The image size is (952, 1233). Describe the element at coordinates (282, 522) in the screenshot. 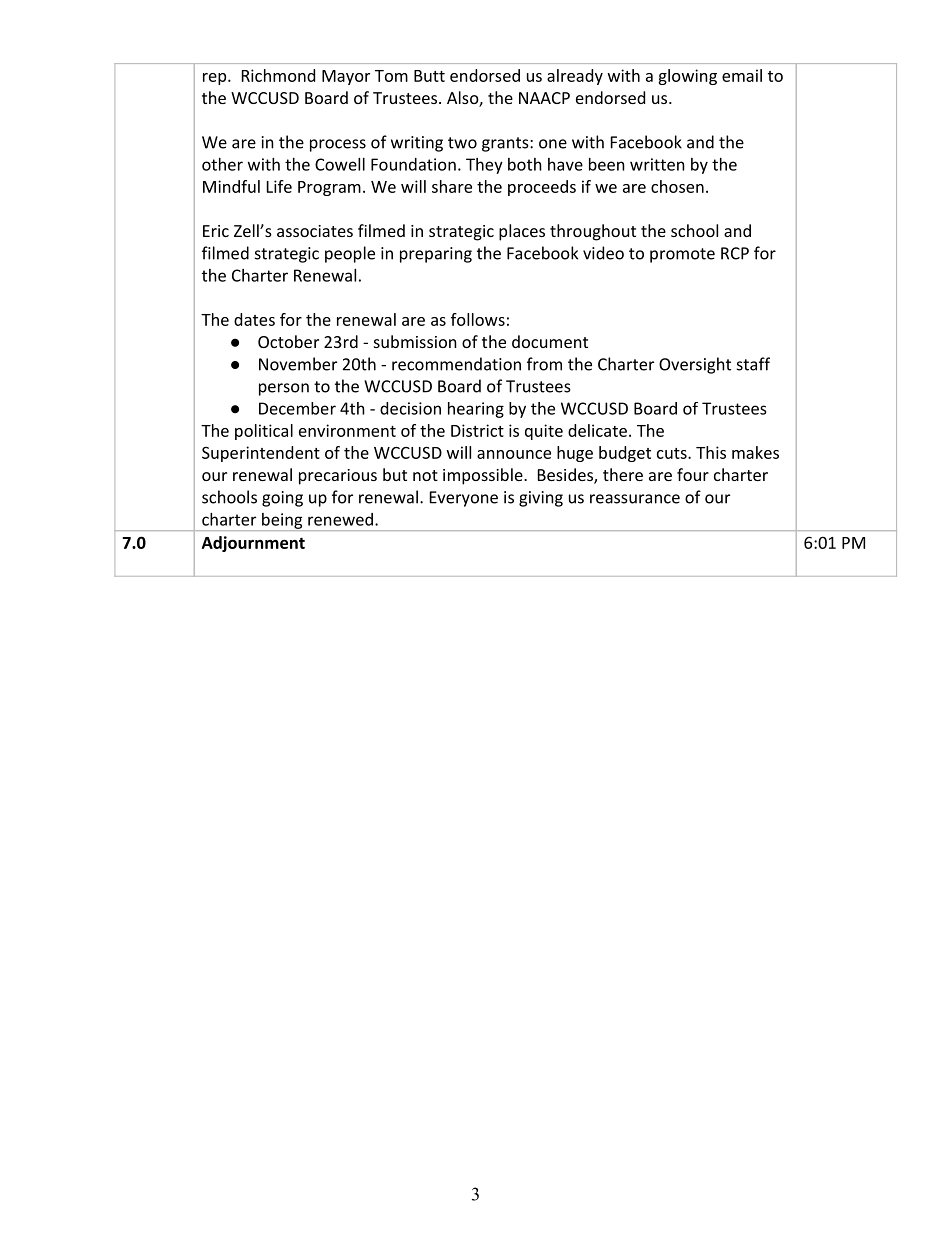

I see `being` at that location.
